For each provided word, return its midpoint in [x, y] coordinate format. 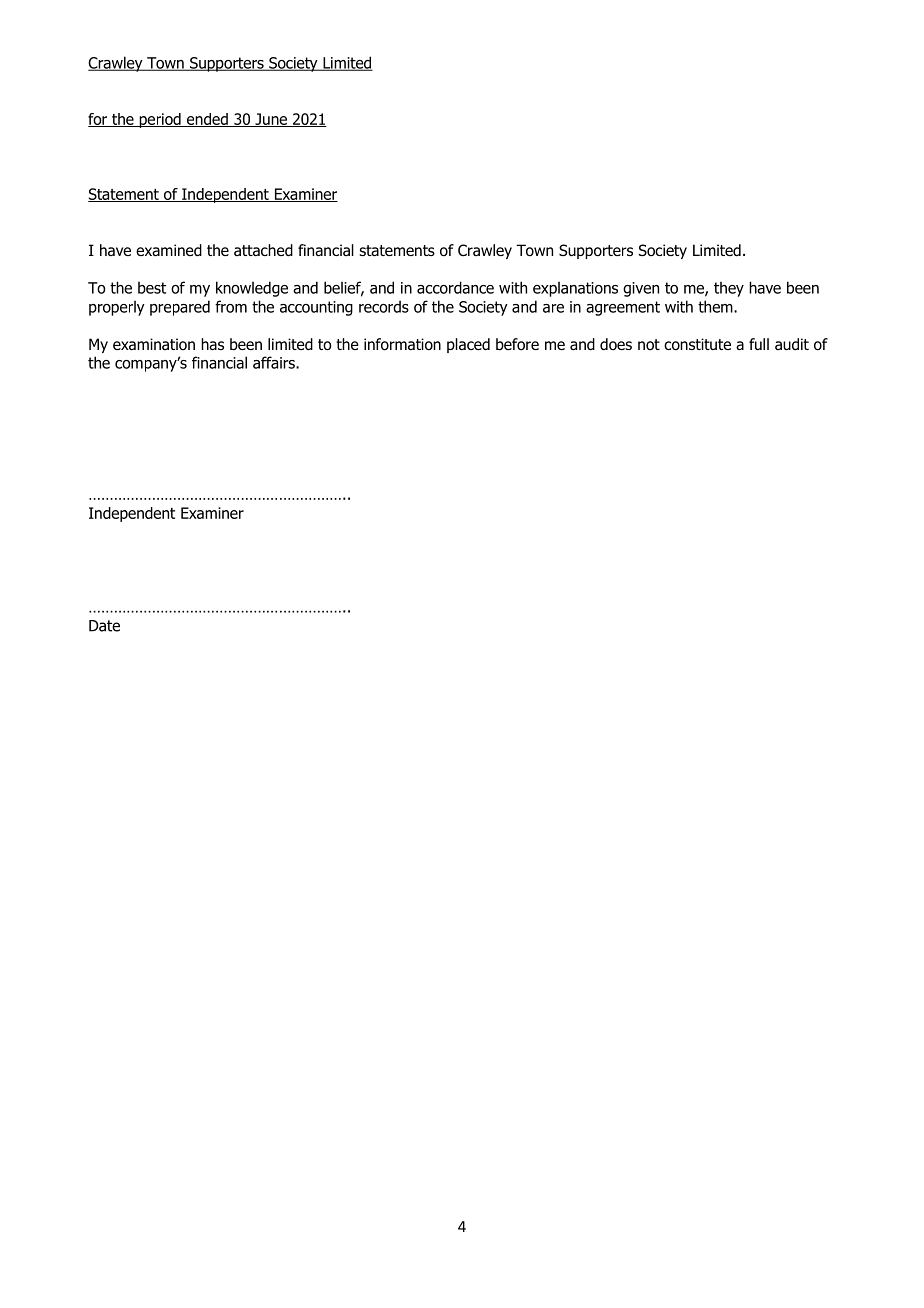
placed [468, 345]
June [271, 120]
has [212, 344]
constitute [697, 344]
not [649, 345]
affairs [275, 362]
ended [207, 120]
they [729, 289]
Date [104, 626]
